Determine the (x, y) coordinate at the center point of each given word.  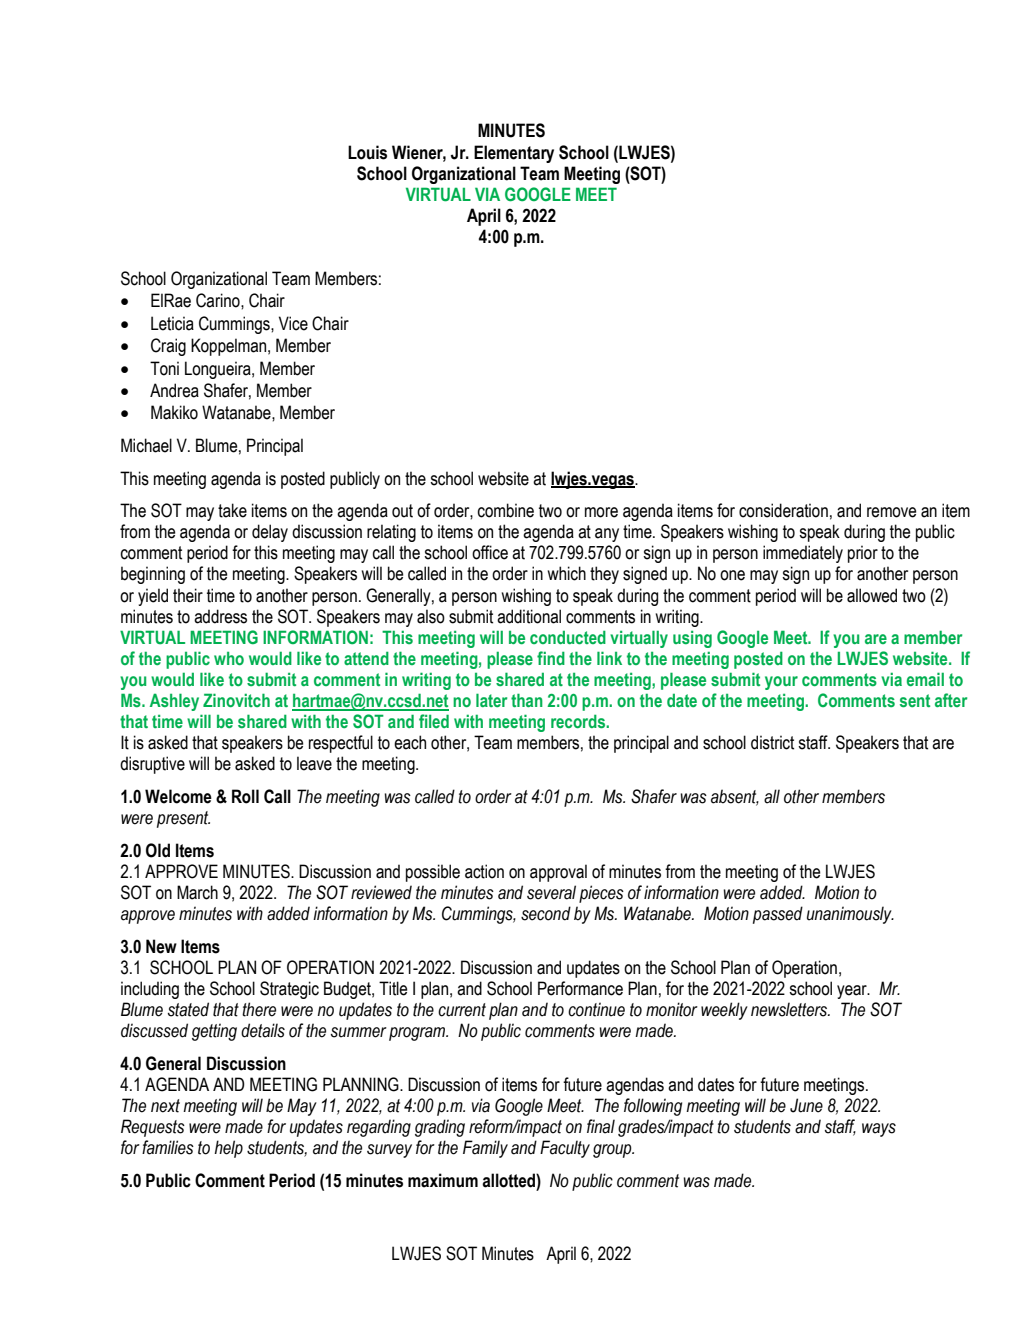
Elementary (514, 154)
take (232, 510)
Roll (245, 796)
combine (505, 510)
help (228, 1149)
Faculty (565, 1149)
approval (558, 873)
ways (879, 1130)
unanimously (850, 915)
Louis (367, 152)
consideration (783, 510)
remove (891, 512)
